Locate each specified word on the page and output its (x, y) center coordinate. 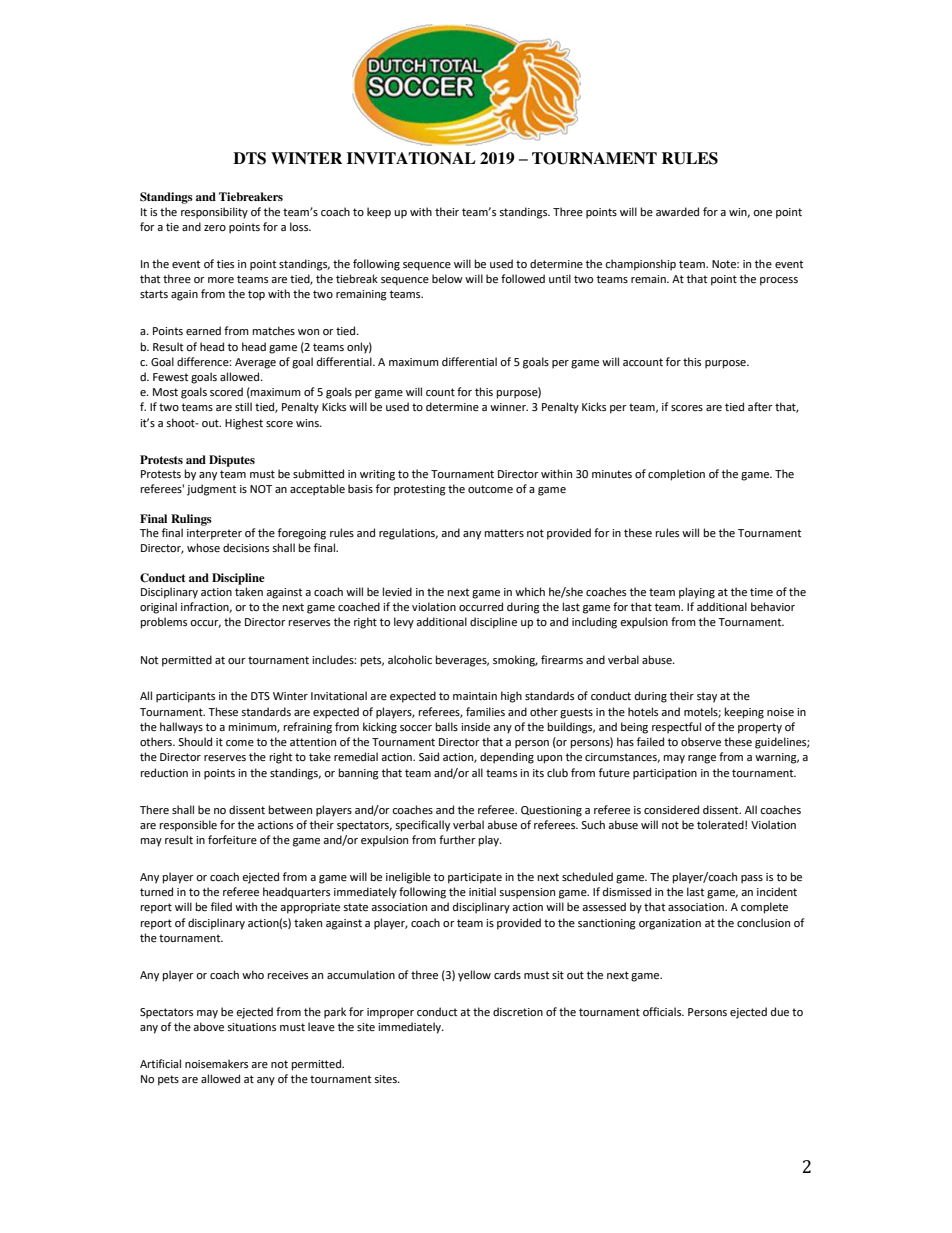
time (761, 592)
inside (475, 727)
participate (475, 878)
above (208, 1027)
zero (215, 228)
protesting (420, 490)
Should (195, 741)
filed (221, 907)
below (447, 279)
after (760, 406)
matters (504, 533)
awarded (677, 212)
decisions (246, 548)
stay (707, 697)
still (243, 406)
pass (752, 879)
